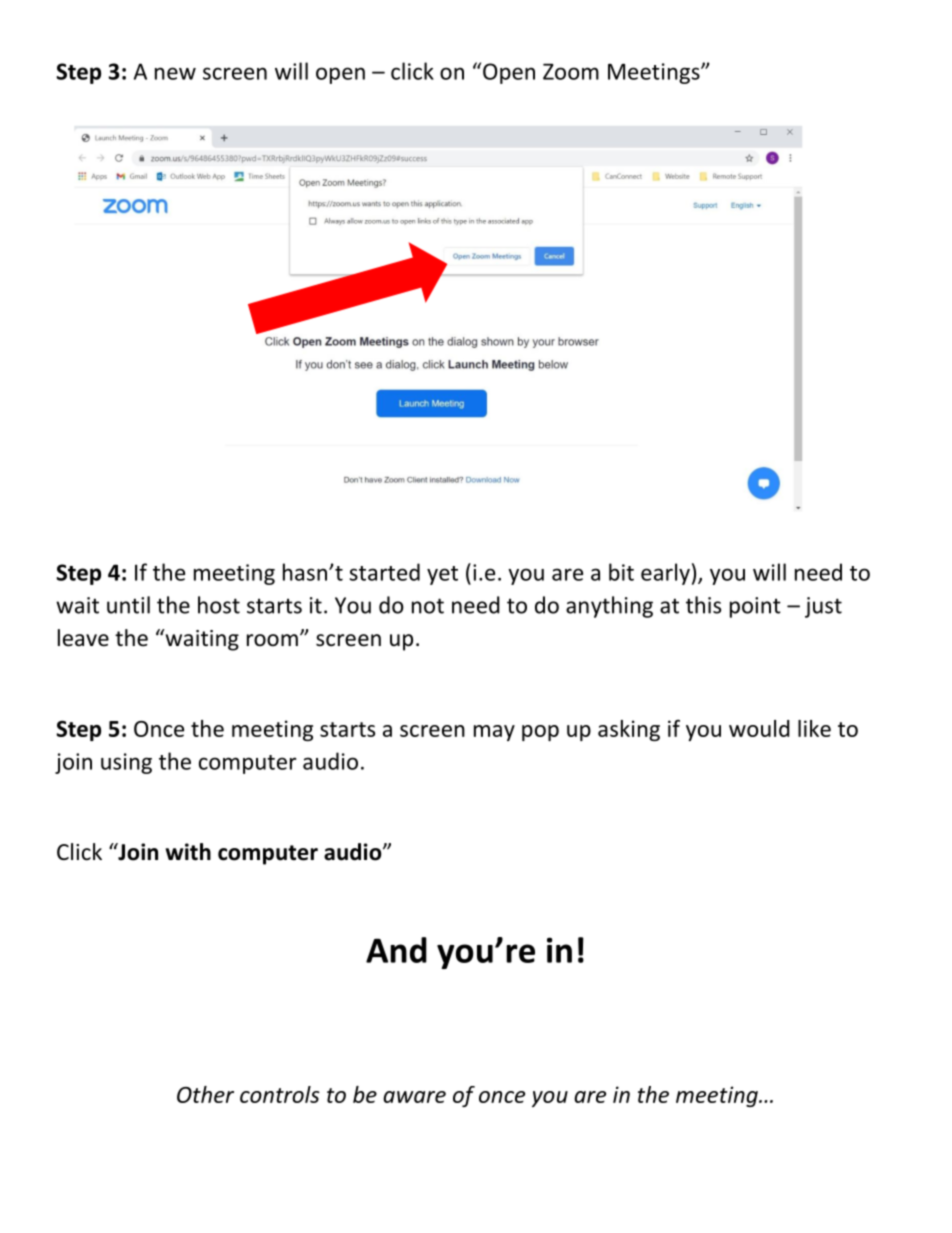 This screenshot has height=1233, width=952. I want to click on leave, so click(83, 638).
